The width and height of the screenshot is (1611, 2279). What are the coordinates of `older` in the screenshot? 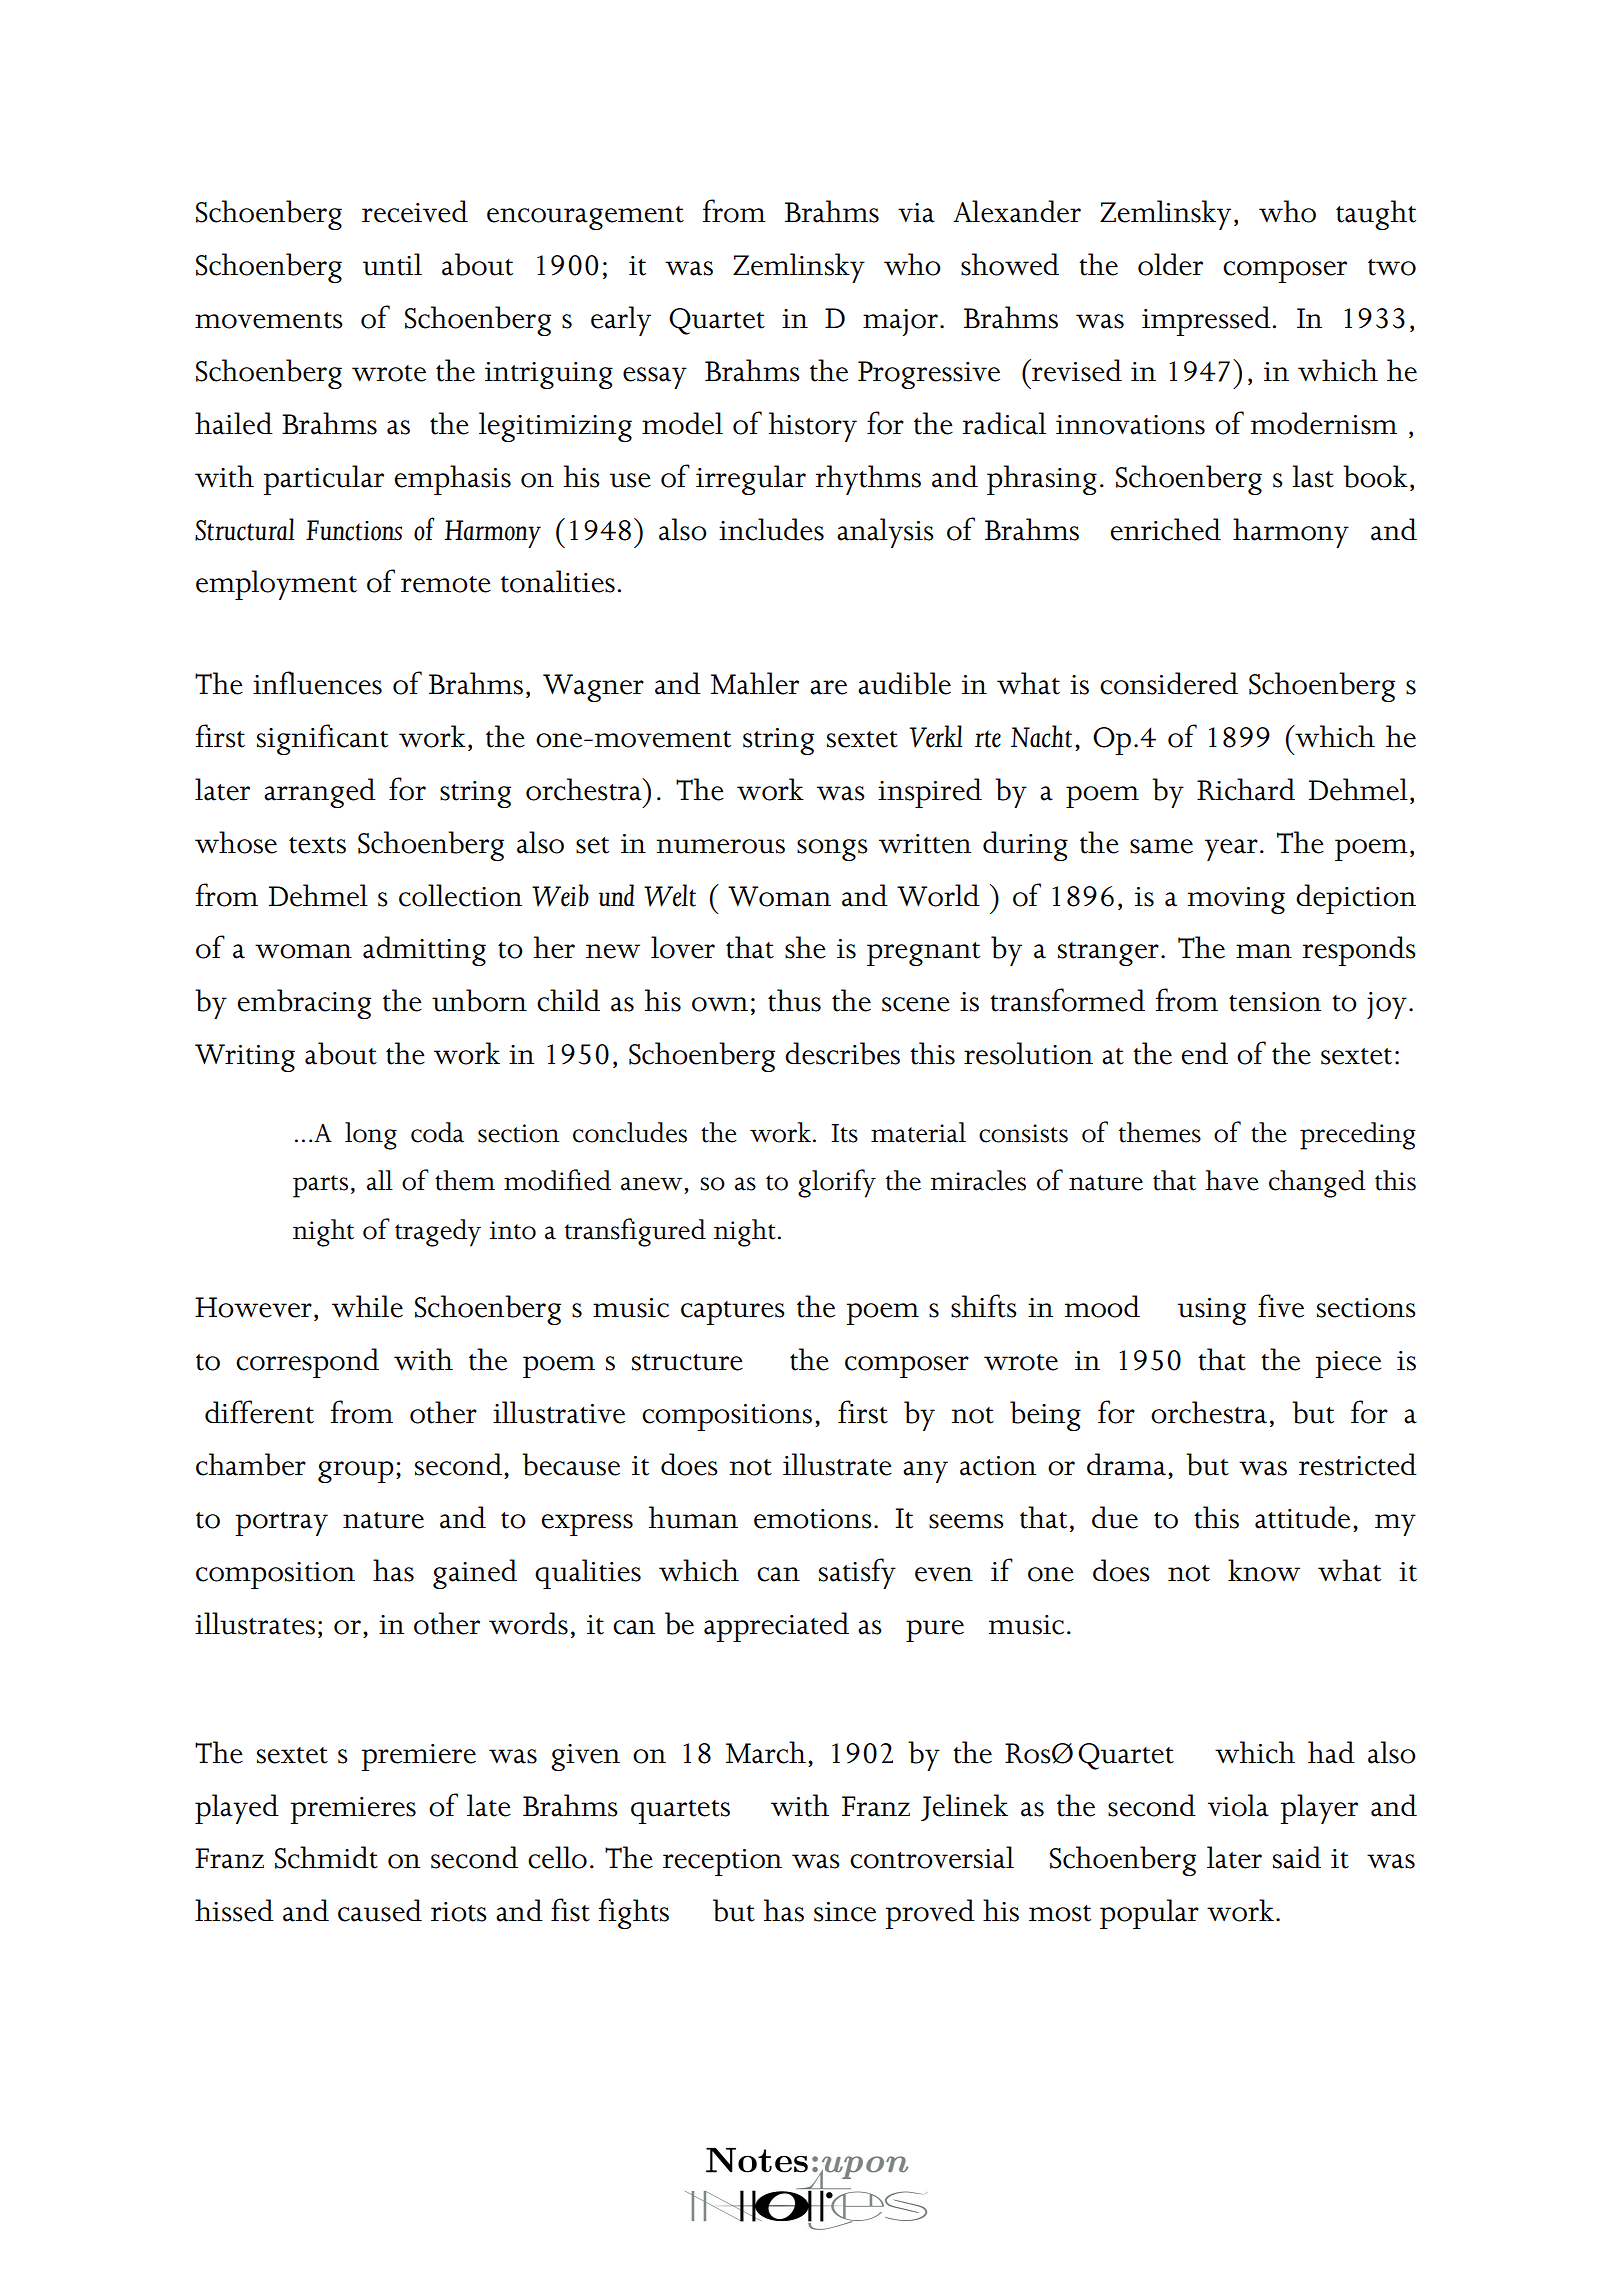 It's located at (1170, 264).
